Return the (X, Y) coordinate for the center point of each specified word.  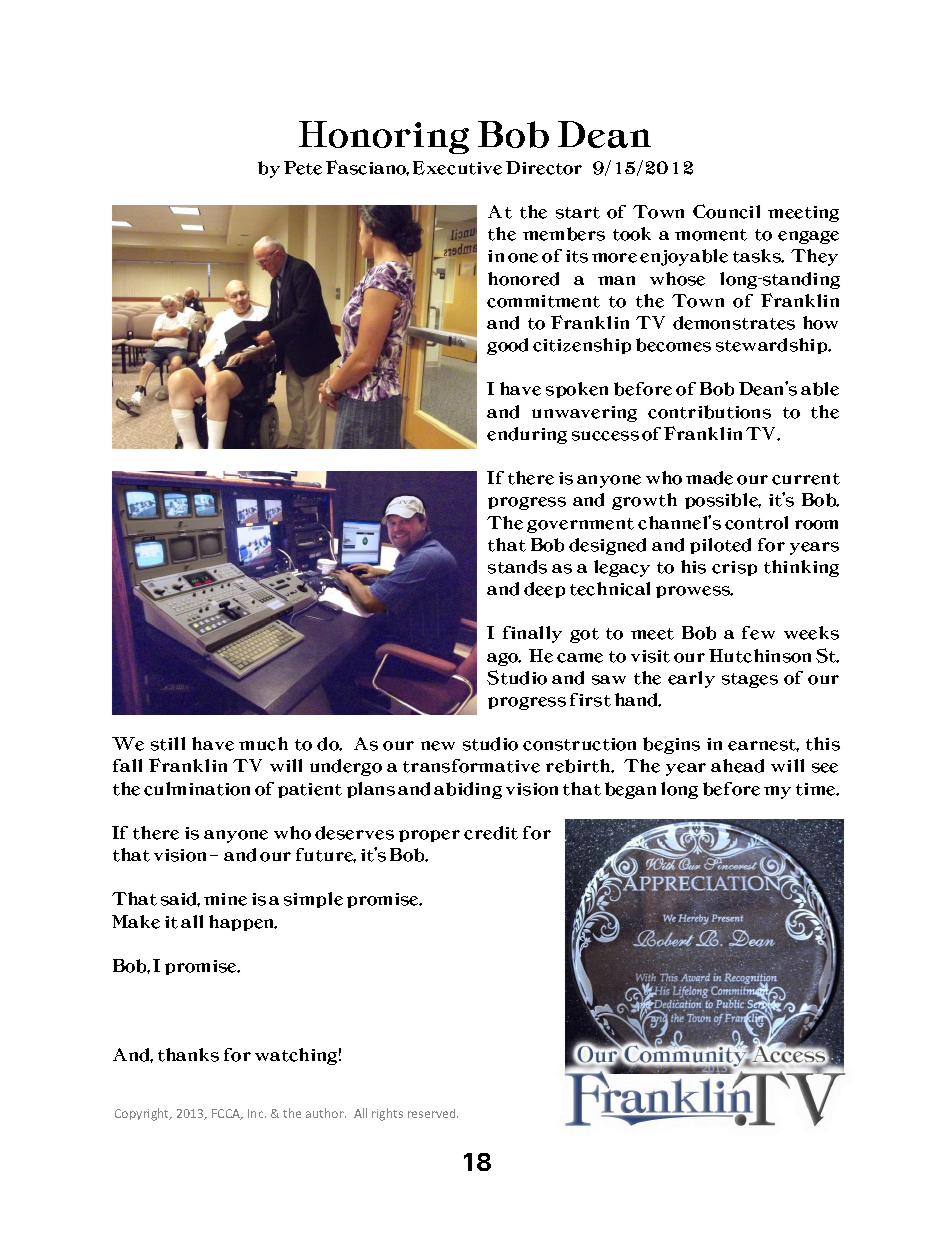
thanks (188, 1055)
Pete (303, 168)
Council (726, 211)
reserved (433, 1113)
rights (387, 1114)
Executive (457, 168)
